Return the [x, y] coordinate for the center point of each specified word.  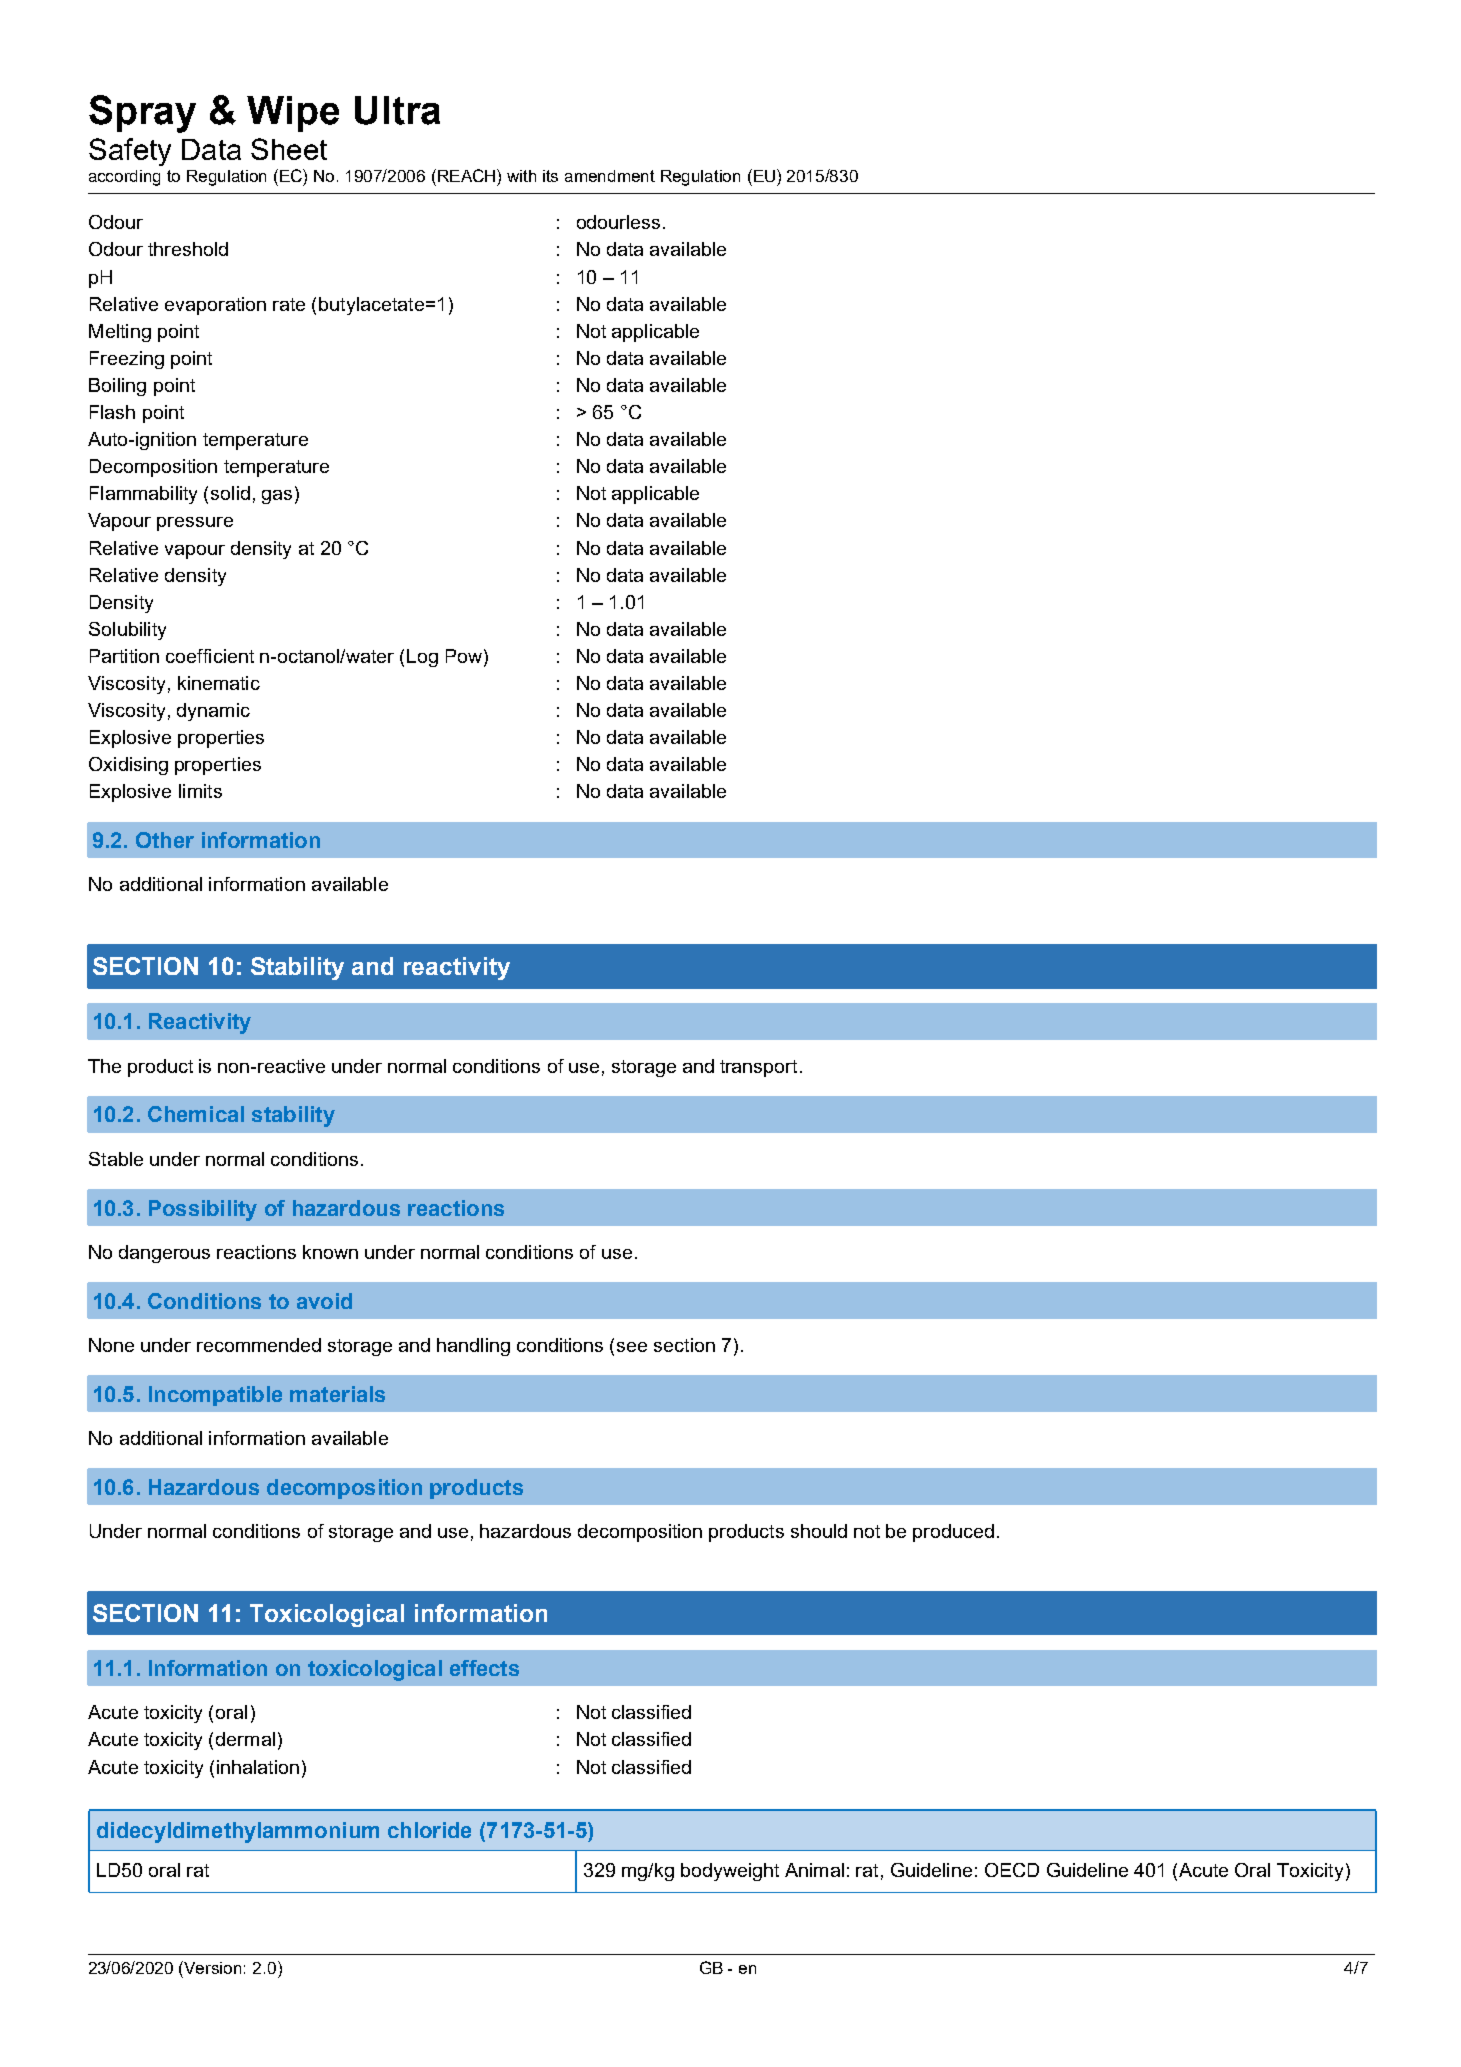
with [521, 176]
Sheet [289, 149]
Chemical [196, 1114]
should [819, 1531]
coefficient [210, 656]
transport [758, 1068]
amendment [610, 176]
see [632, 1347]
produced [953, 1533]
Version [211, 1967]
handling [473, 1347]
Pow [465, 657]
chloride [429, 1830]
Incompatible [215, 1396]
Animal [814, 1870]
